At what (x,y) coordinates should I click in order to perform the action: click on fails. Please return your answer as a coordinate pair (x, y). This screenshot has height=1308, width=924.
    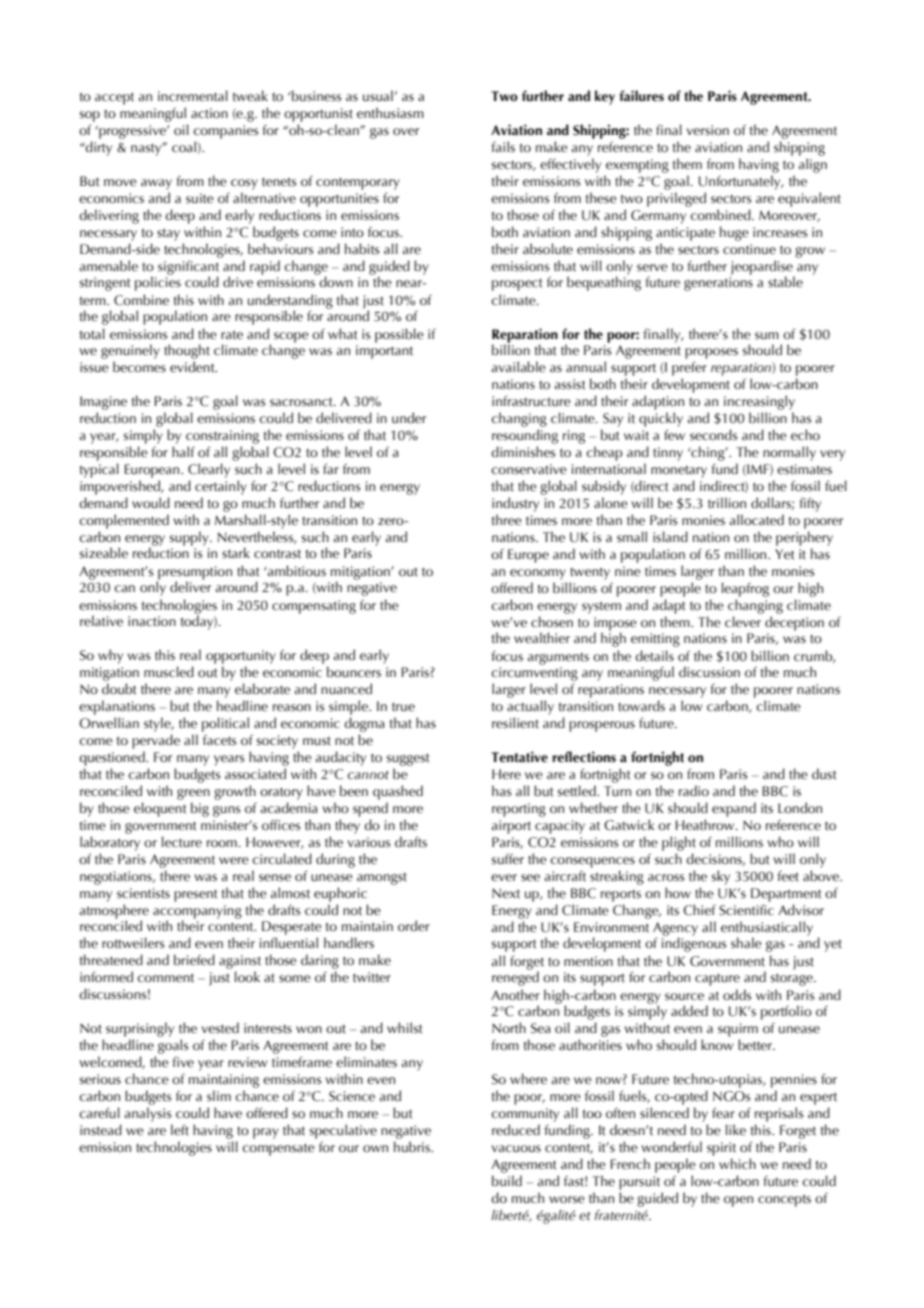
    Looking at the image, I should click on (503, 147).
